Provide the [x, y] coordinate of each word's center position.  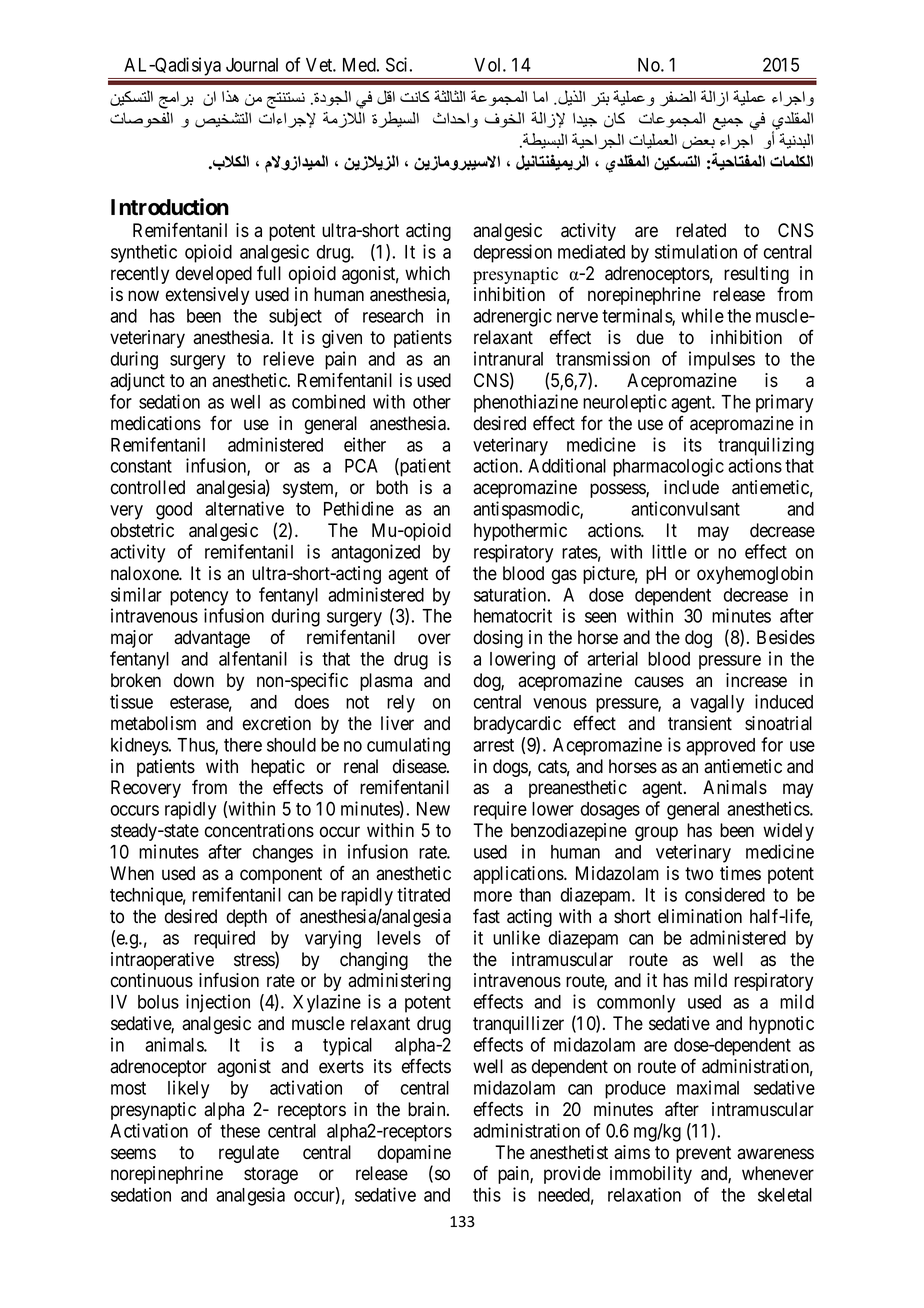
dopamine [414, 1155]
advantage [212, 639]
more [493, 896]
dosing [498, 639]
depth [247, 918]
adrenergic [512, 317]
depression [513, 253]
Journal [252, 65]
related [701, 230]
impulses [722, 360]
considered [725, 894]
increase [756, 680]
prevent [703, 1154]
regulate [249, 1154]
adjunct [137, 382]
